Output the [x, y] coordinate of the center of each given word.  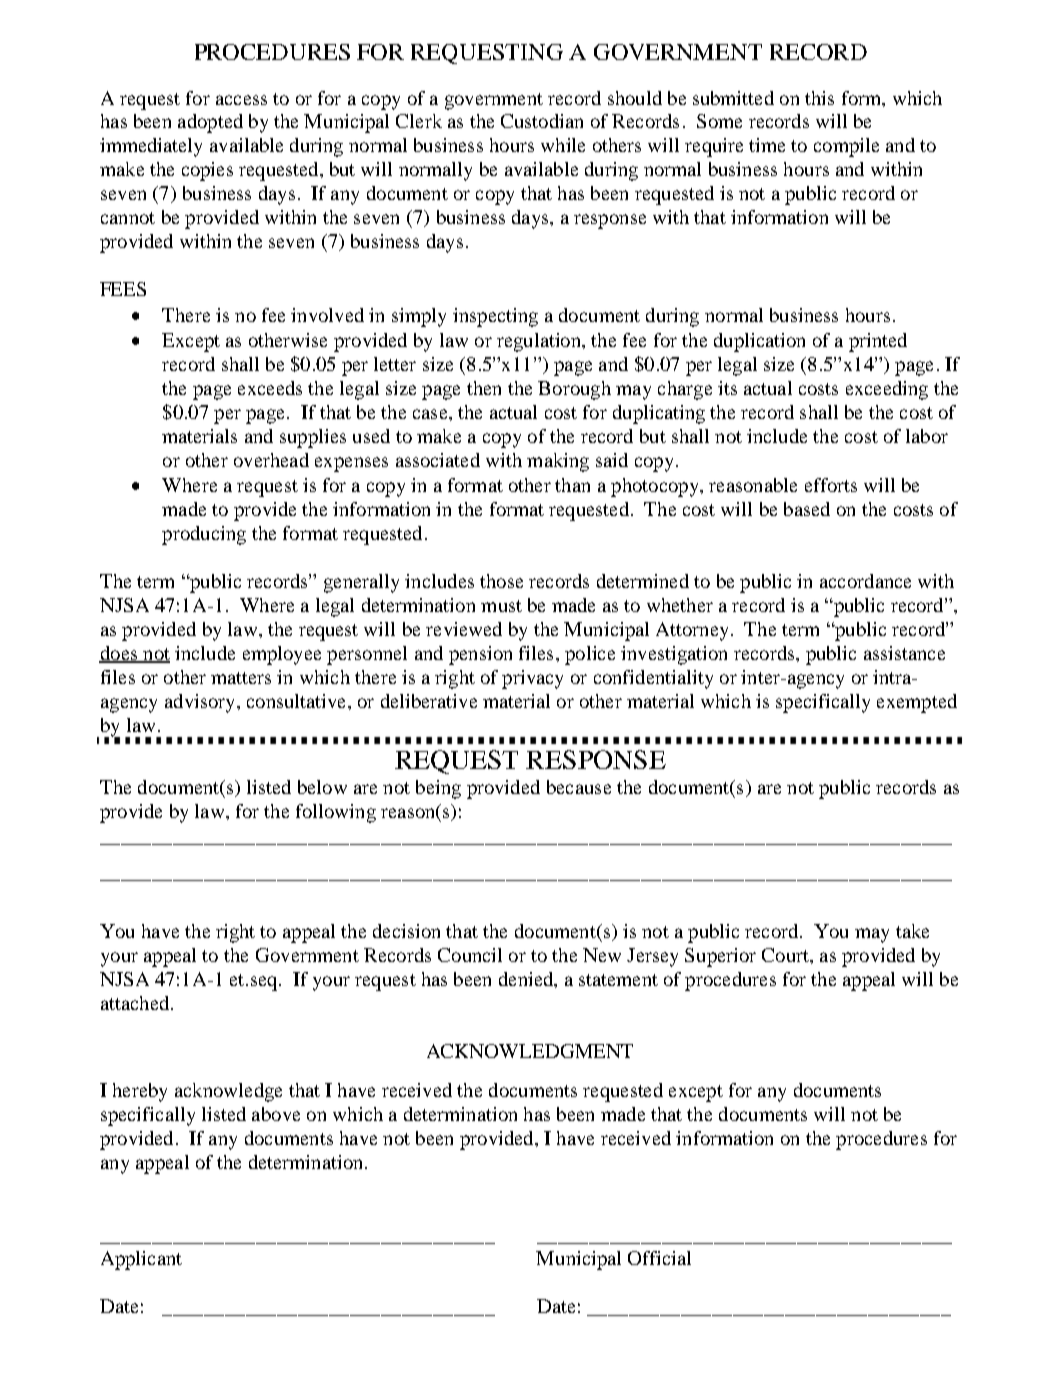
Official [659, 1258]
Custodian [542, 121]
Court [786, 955]
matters [241, 678]
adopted [210, 123]
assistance [904, 653]
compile [846, 147]
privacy [532, 679]
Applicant [141, 1260]
